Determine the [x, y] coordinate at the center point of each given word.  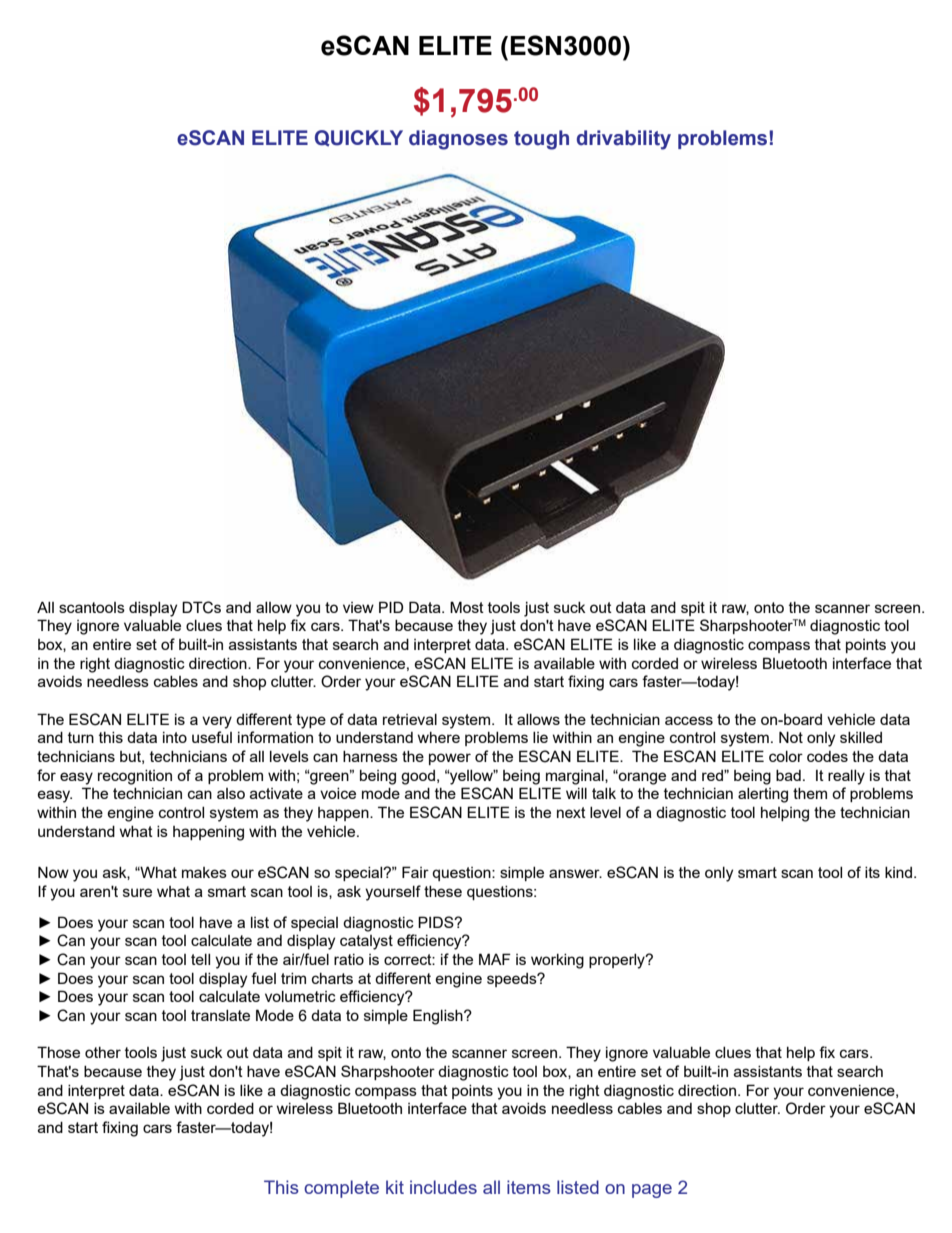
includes [443, 1187]
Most [467, 607]
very [217, 722]
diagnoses [458, 140]
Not [791, 737]
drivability [624, 140]
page [652, 1191]
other [103, 1052]
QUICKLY [359, 138]
